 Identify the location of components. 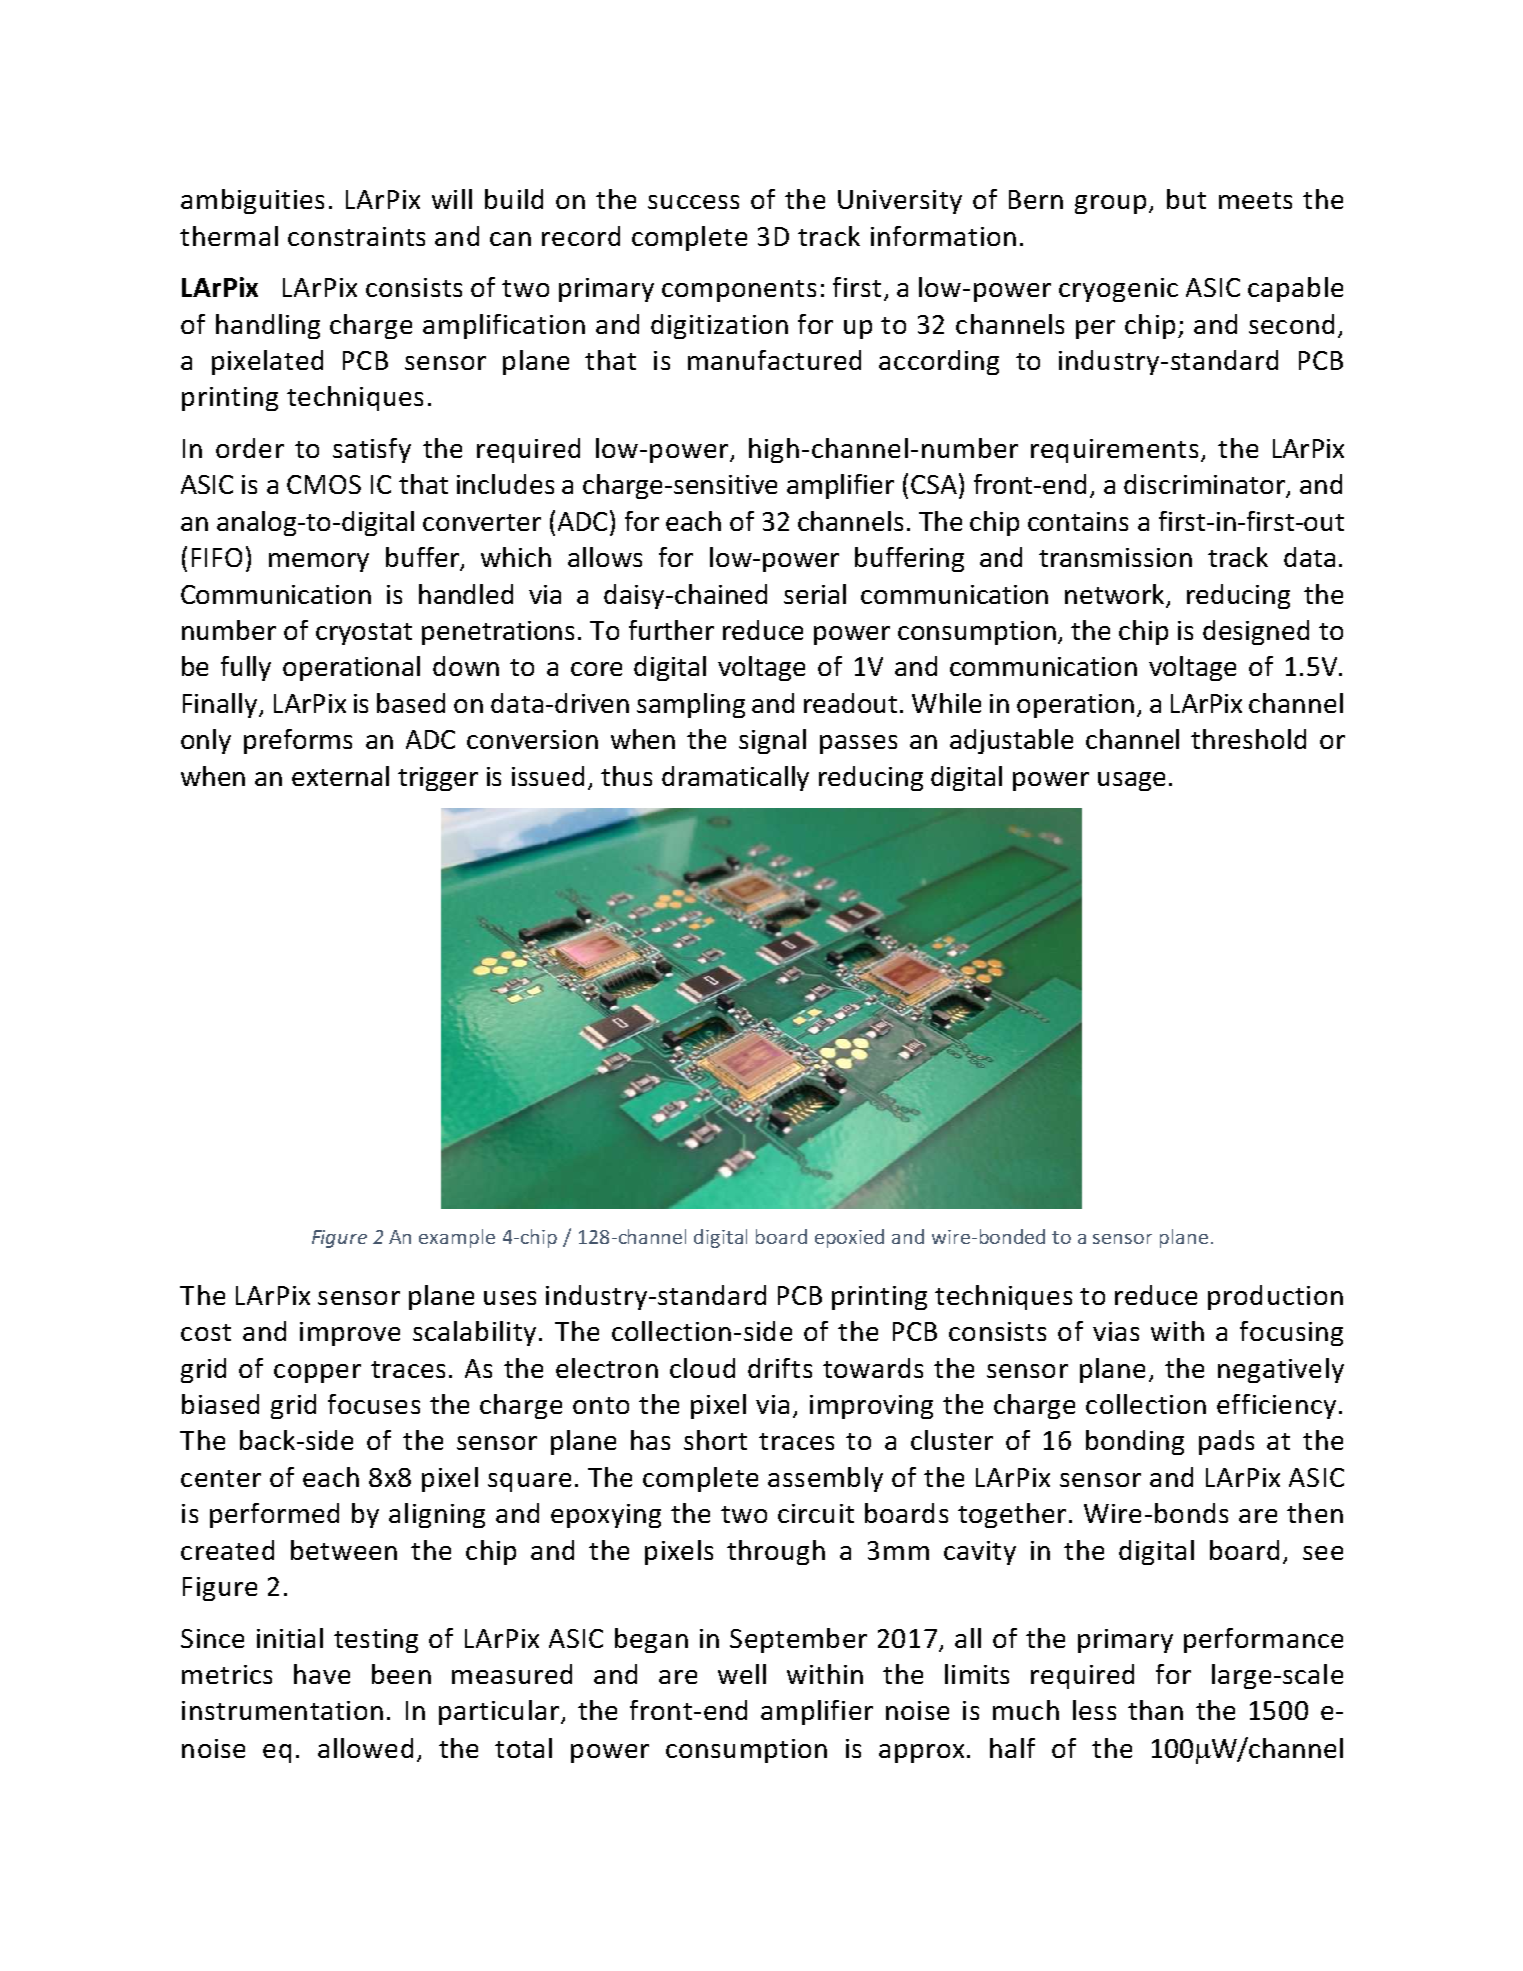
(739, 291).
